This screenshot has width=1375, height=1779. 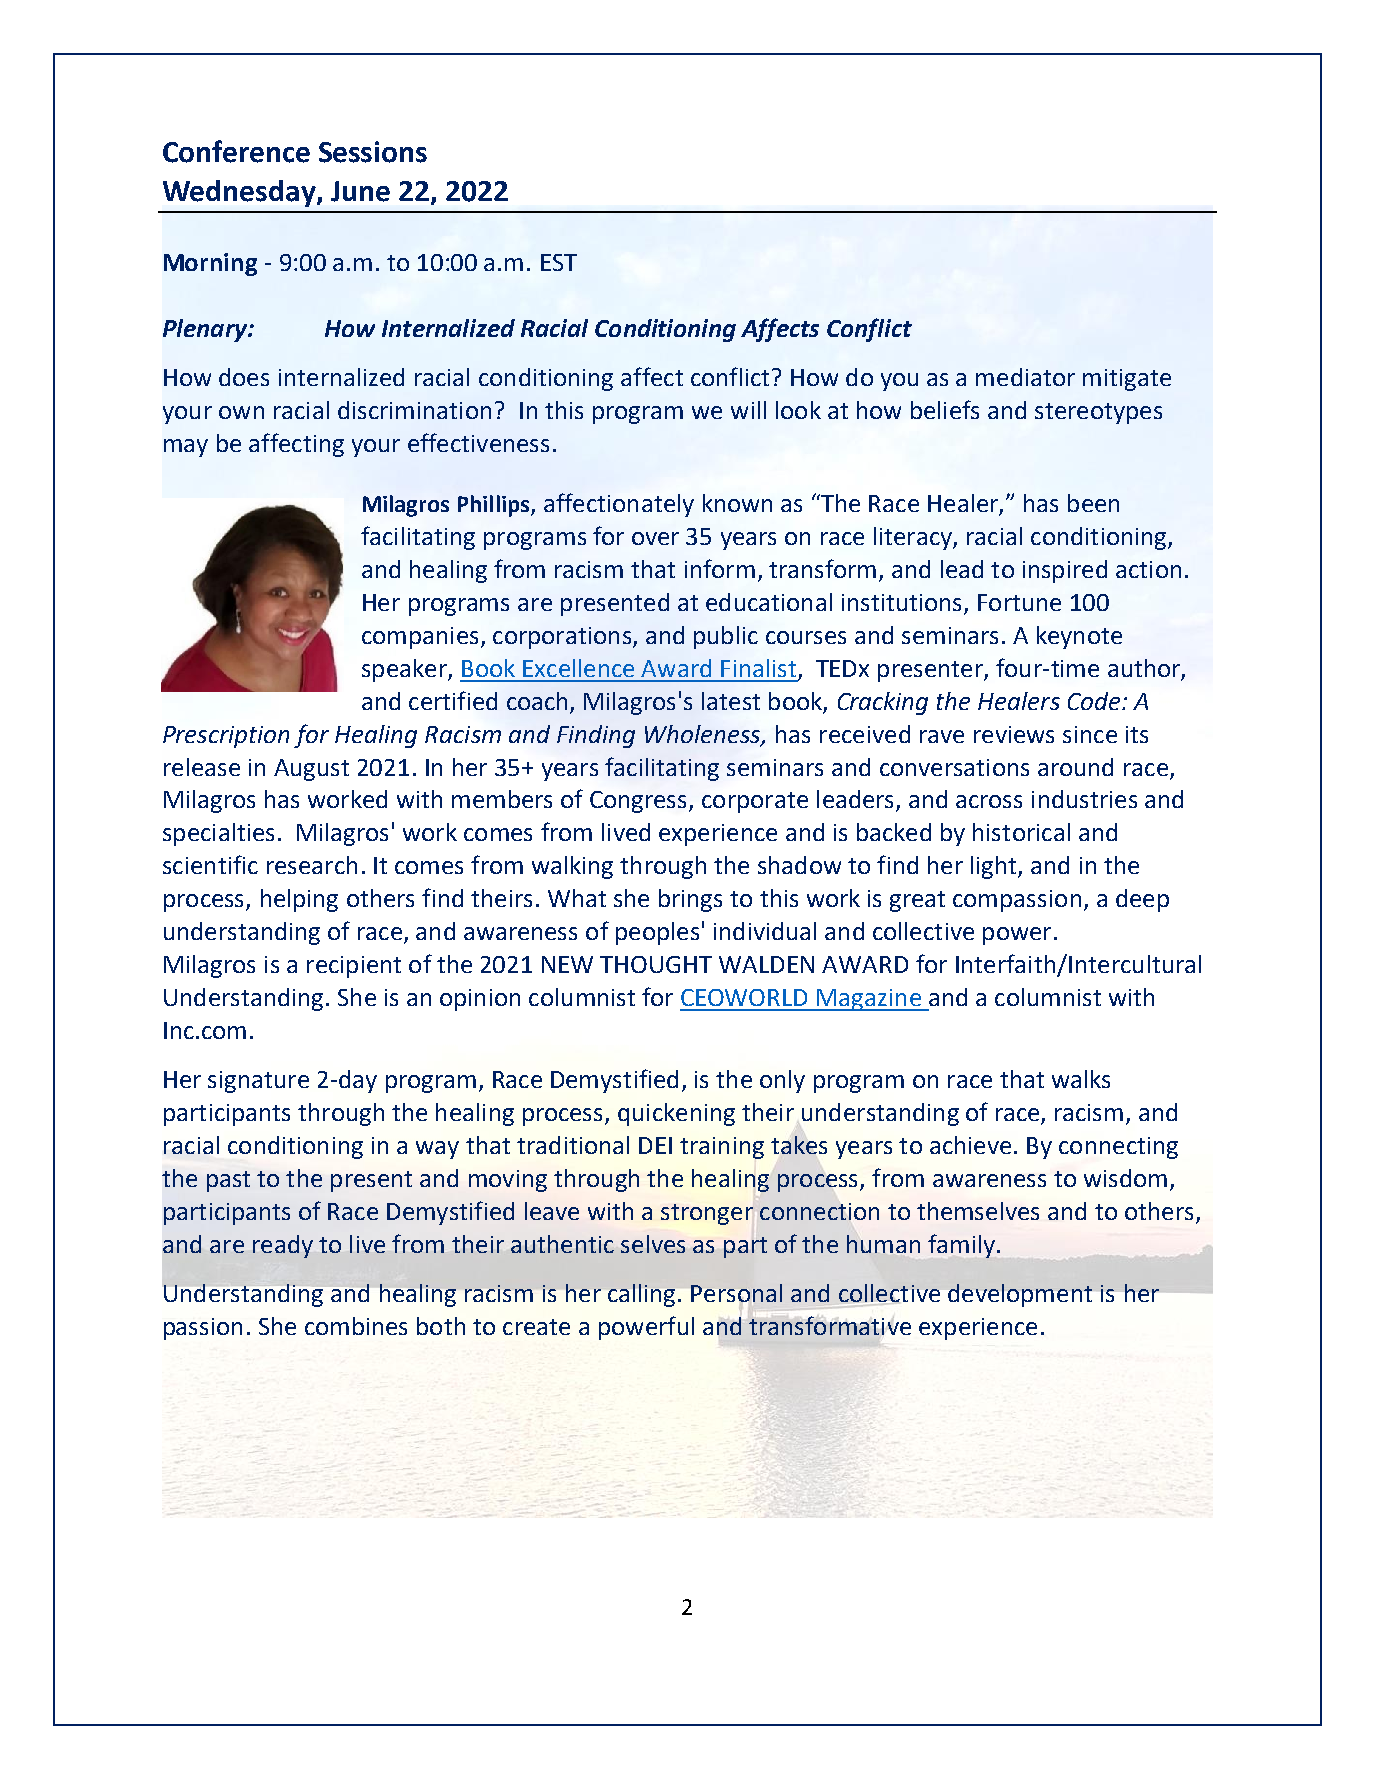 What do you see at coordinates (360, 191) in the screenshot?
I see `June` at bounding box center [360, 191].
